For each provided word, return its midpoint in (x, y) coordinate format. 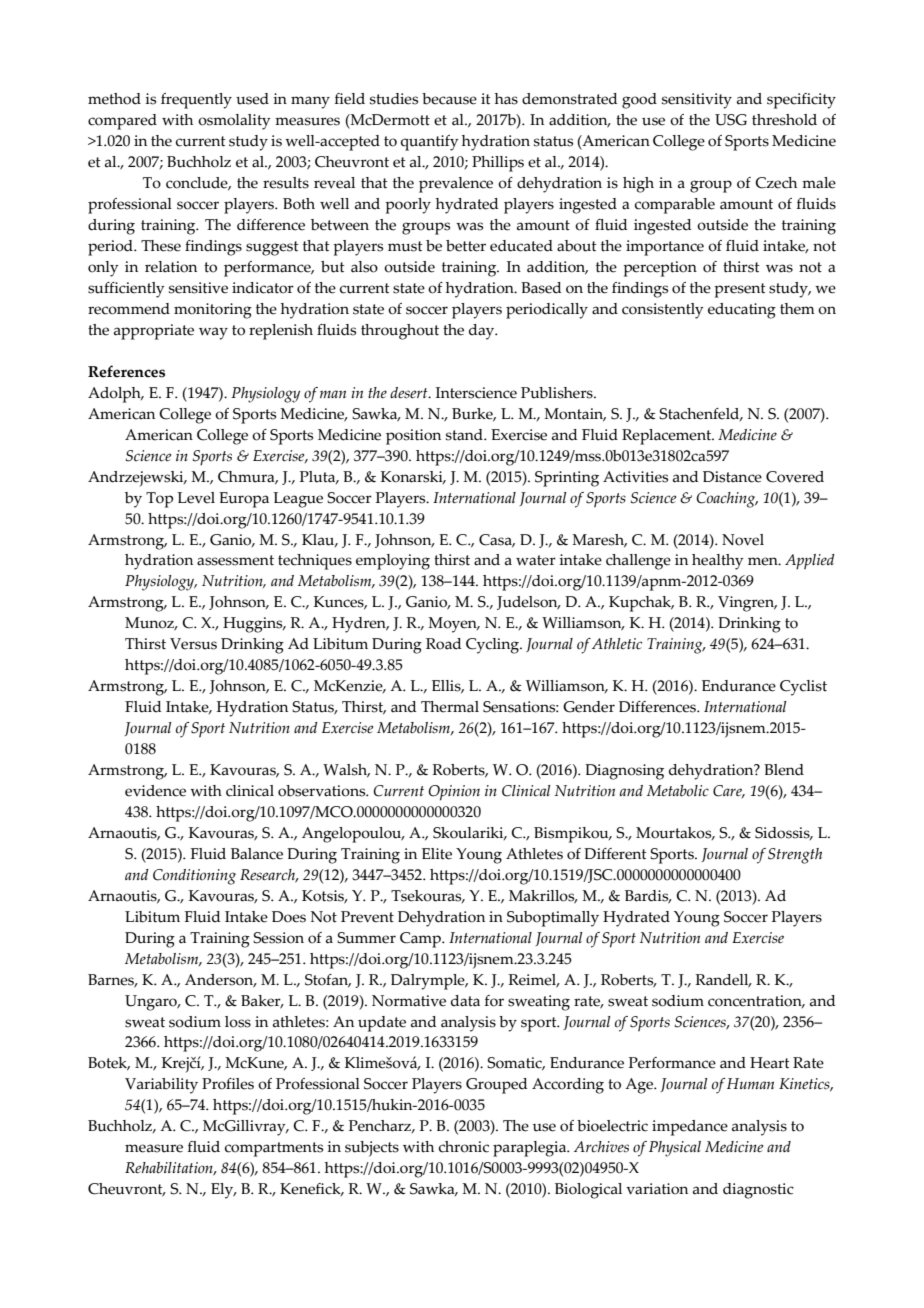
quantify (430, 143)
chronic (464, 1147)
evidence (155, 791)
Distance (732, 477)
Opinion (454, 793)
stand (465, 435)
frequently (196, 101)
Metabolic (678, 791)
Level (196, 498)
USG (731, 120)
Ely (223, 1191)
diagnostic (758, 1191)
